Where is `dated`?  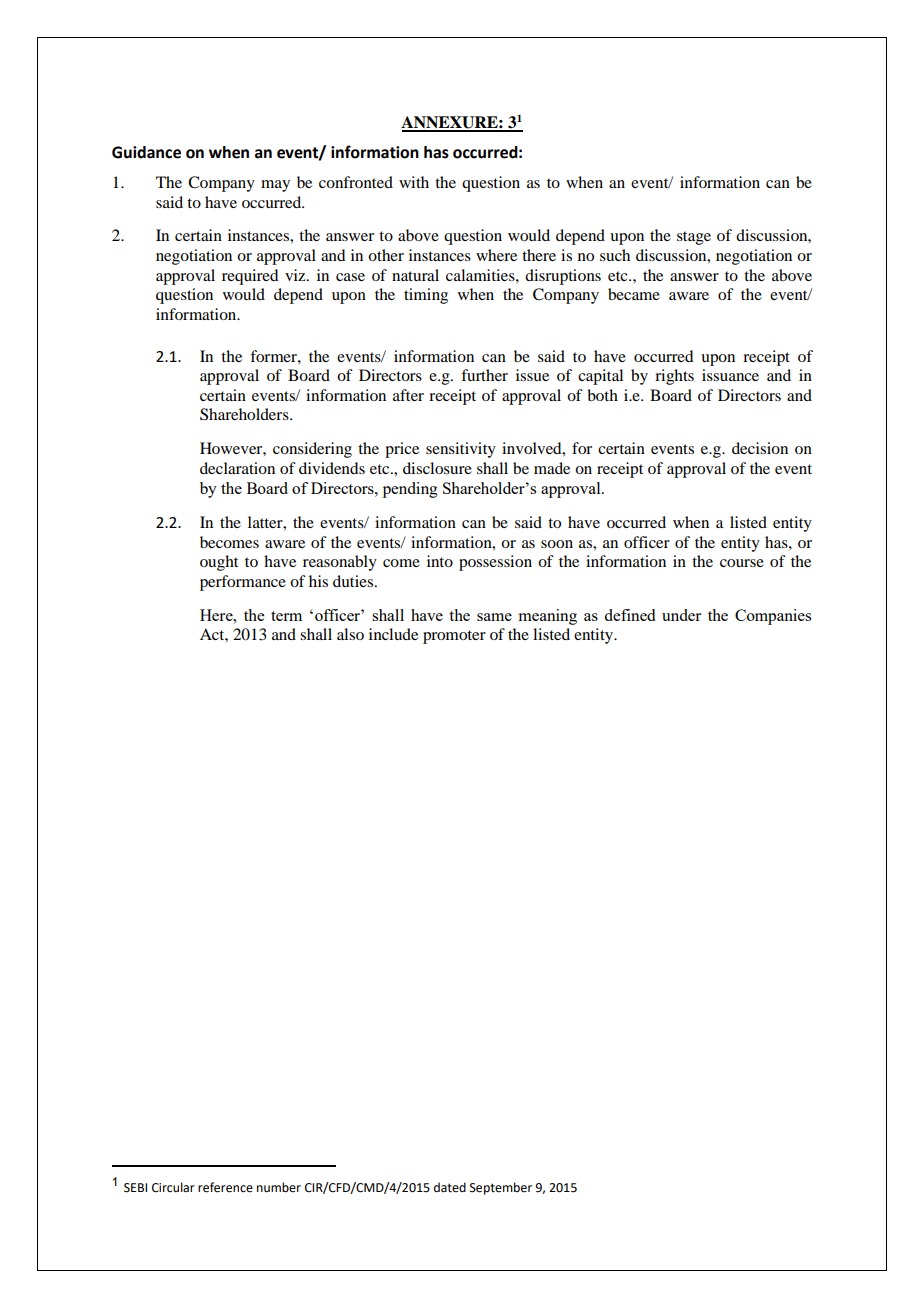
dated is located at coordinates (450, 1187).
